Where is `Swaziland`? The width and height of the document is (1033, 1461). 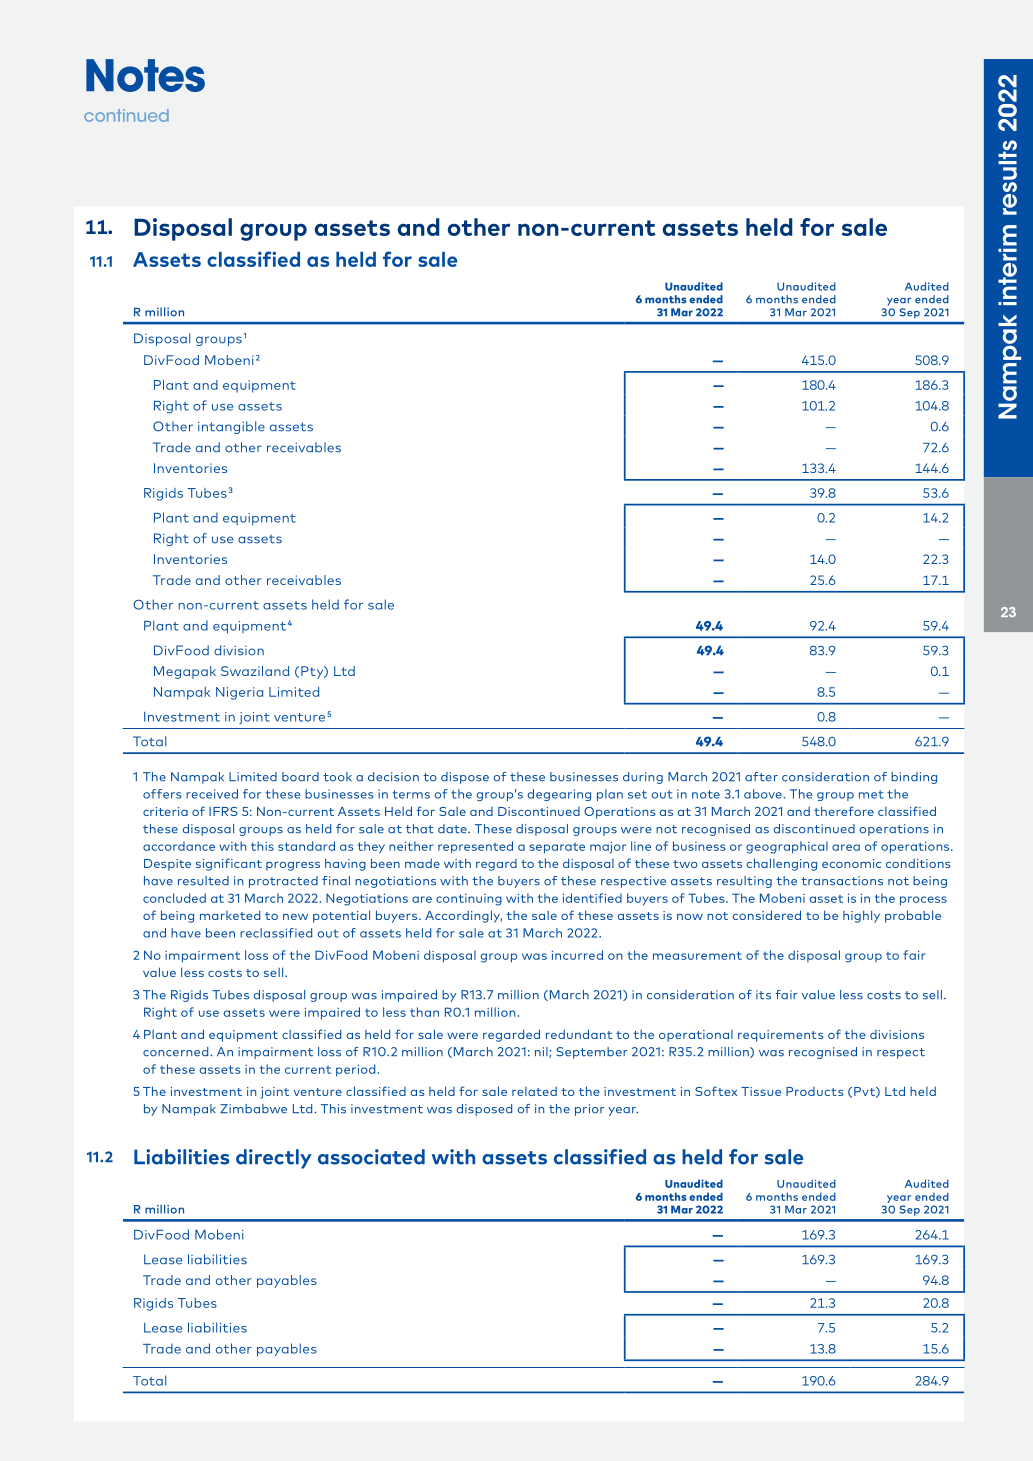 Swaziland is located at coordinates (255, 671).
